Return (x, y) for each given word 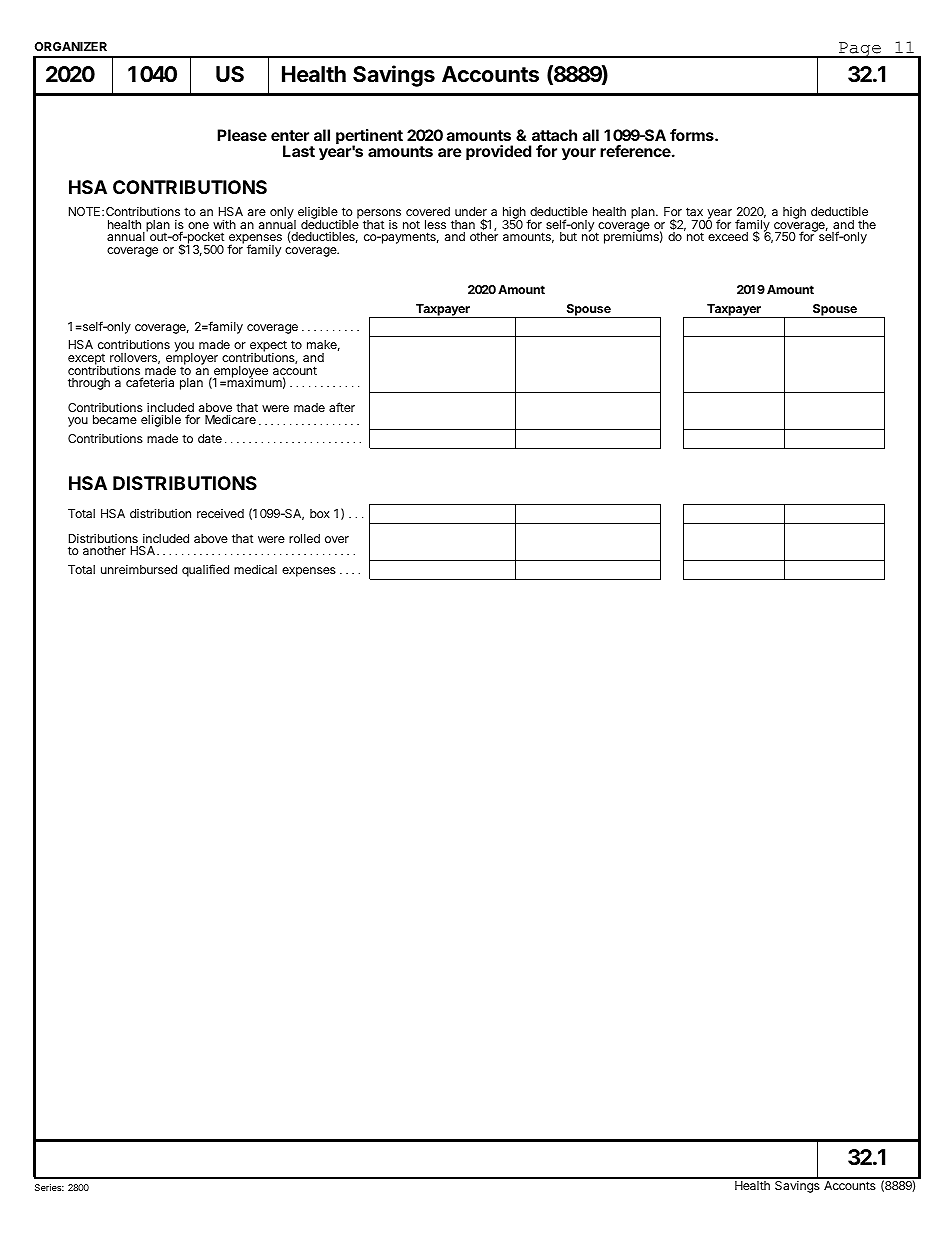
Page (860, 50)
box (320, 513)
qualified (205, 570)
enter (290, 135)
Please (242, 135)
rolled (304, 538)
